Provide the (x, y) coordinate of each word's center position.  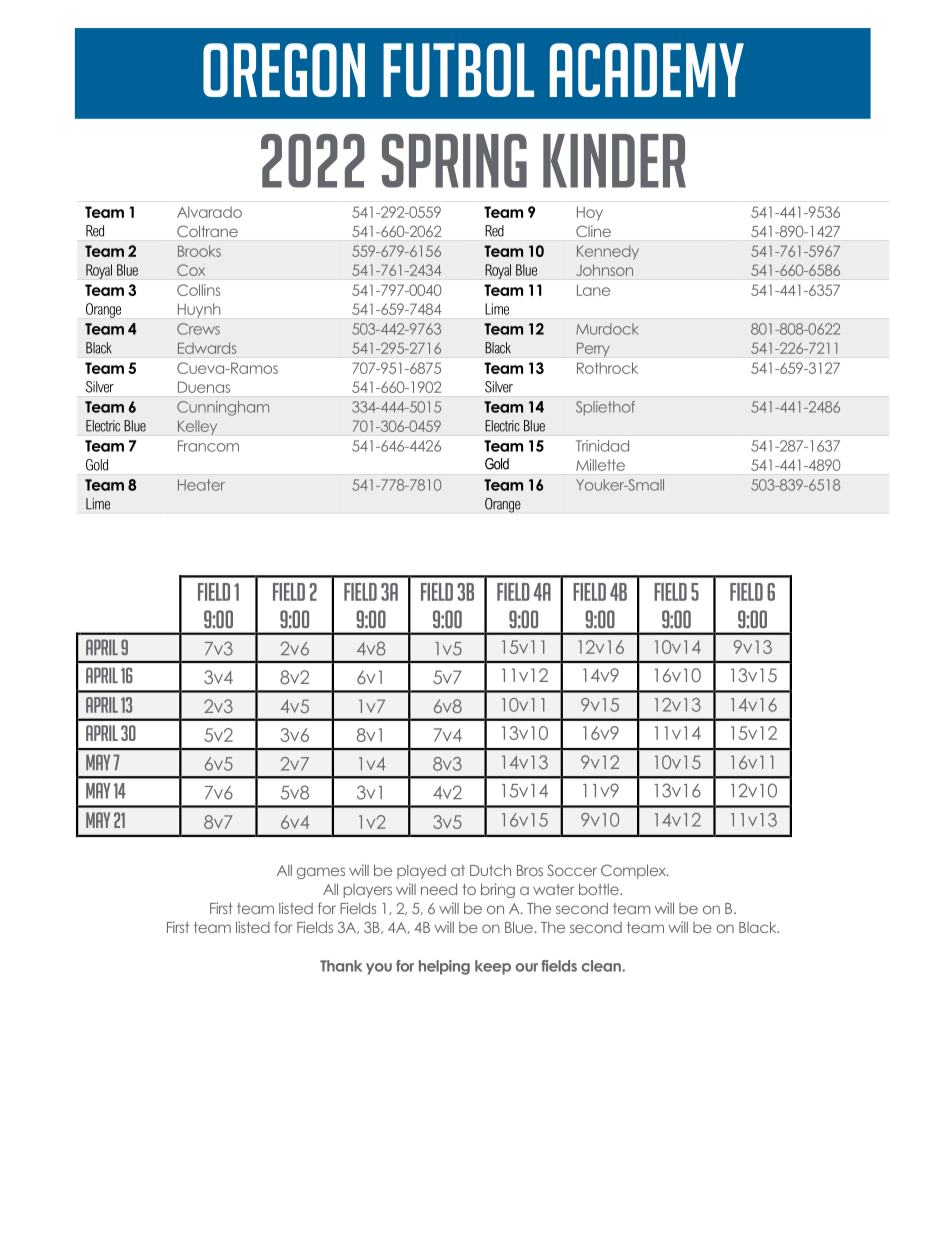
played (421, 872)
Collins (198, 290)
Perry (593, 349)
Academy (647, 70)
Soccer (572, 870)
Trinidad (602, 446)
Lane (593, 290)
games (321, 873)
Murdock (607, 329)
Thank (341, 966)
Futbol (458, 70)
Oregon (284, 70)
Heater (201, 485)
